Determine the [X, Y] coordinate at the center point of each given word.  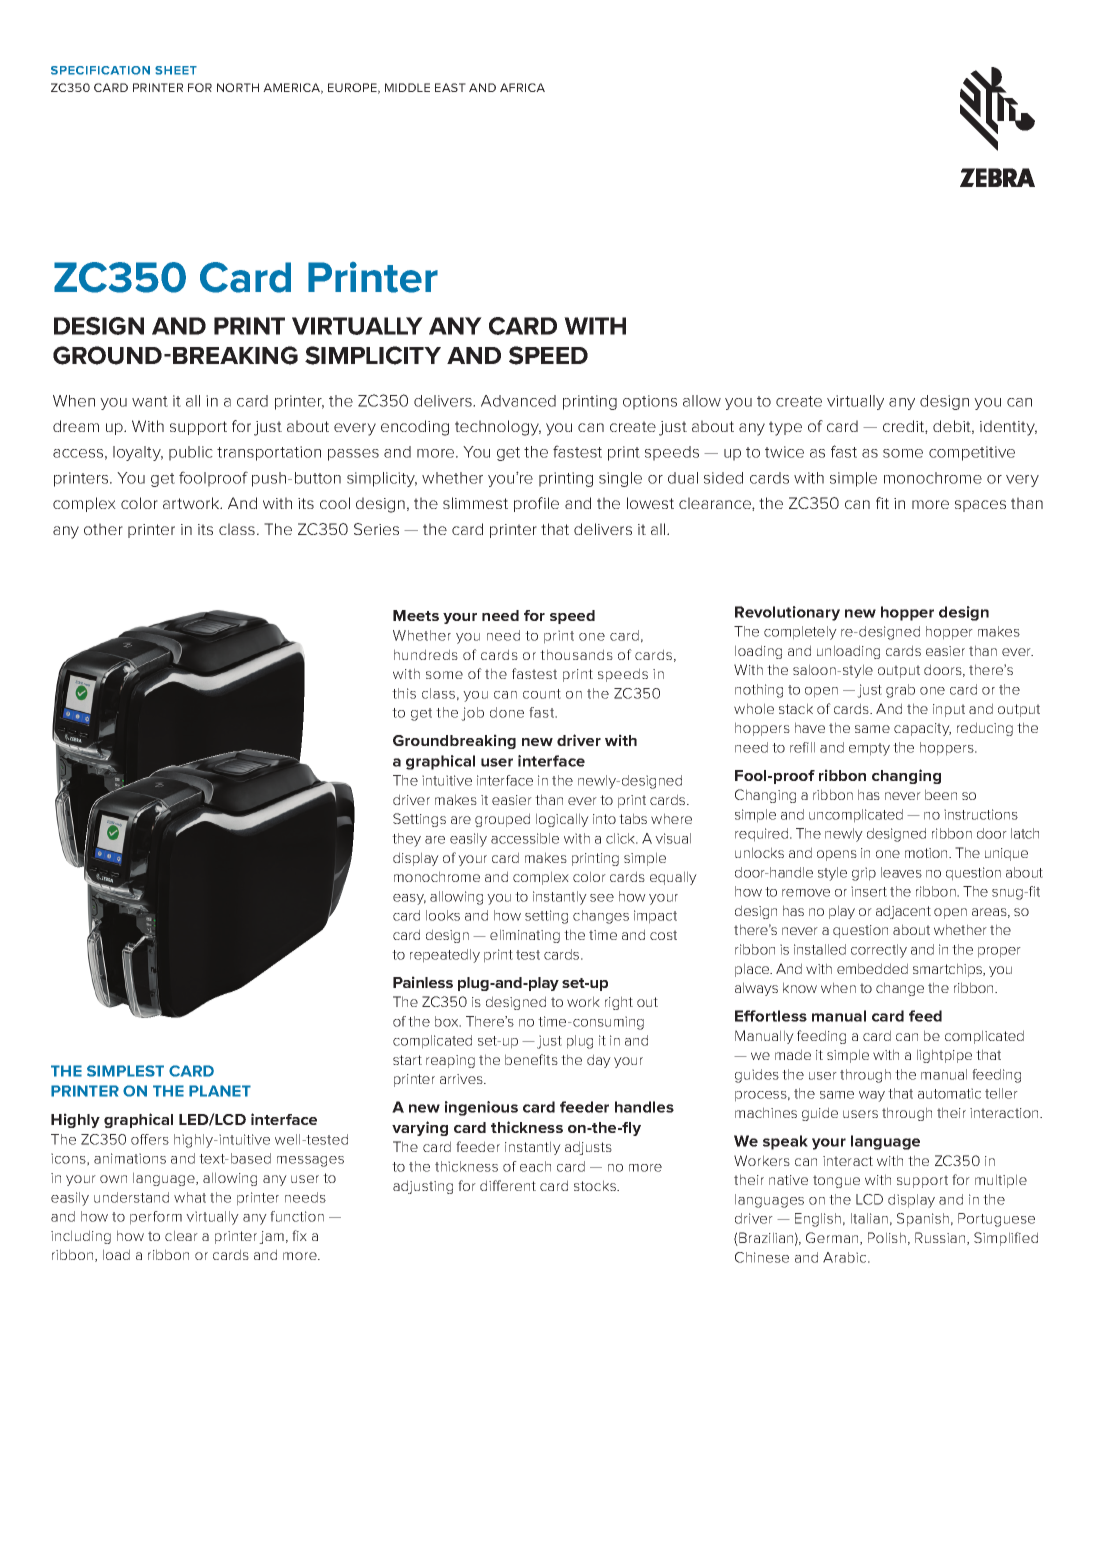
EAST [450, 87]
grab [900, 691]
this [404, 693]
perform [156, 1218]
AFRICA [522, 87]
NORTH [238, 87]
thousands [576, 654]
